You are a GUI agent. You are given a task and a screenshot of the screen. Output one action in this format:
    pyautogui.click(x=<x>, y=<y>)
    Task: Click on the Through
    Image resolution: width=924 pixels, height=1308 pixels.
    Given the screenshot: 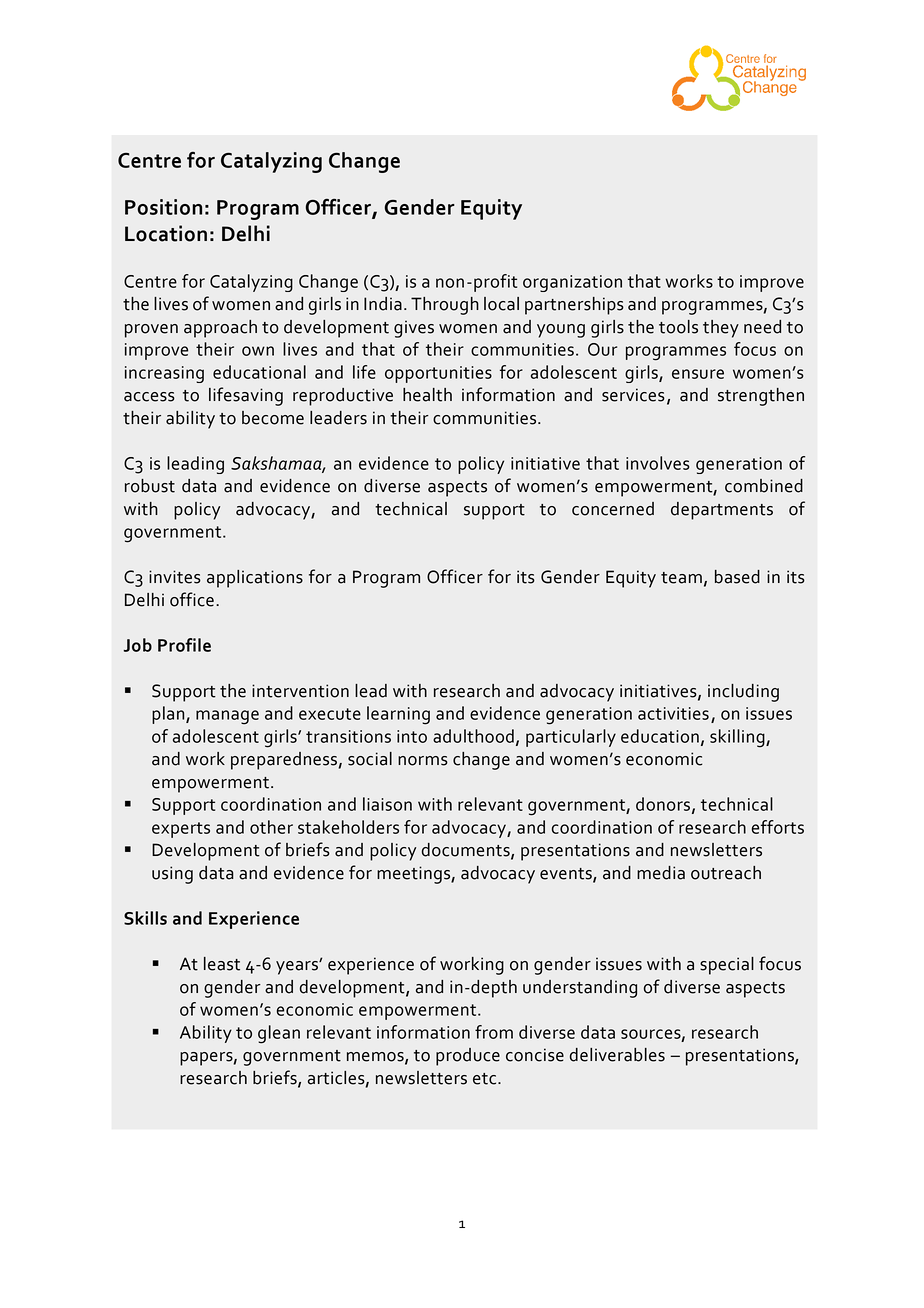 What is the action you would take?
    pyautogui.click(x=445, y=306)
